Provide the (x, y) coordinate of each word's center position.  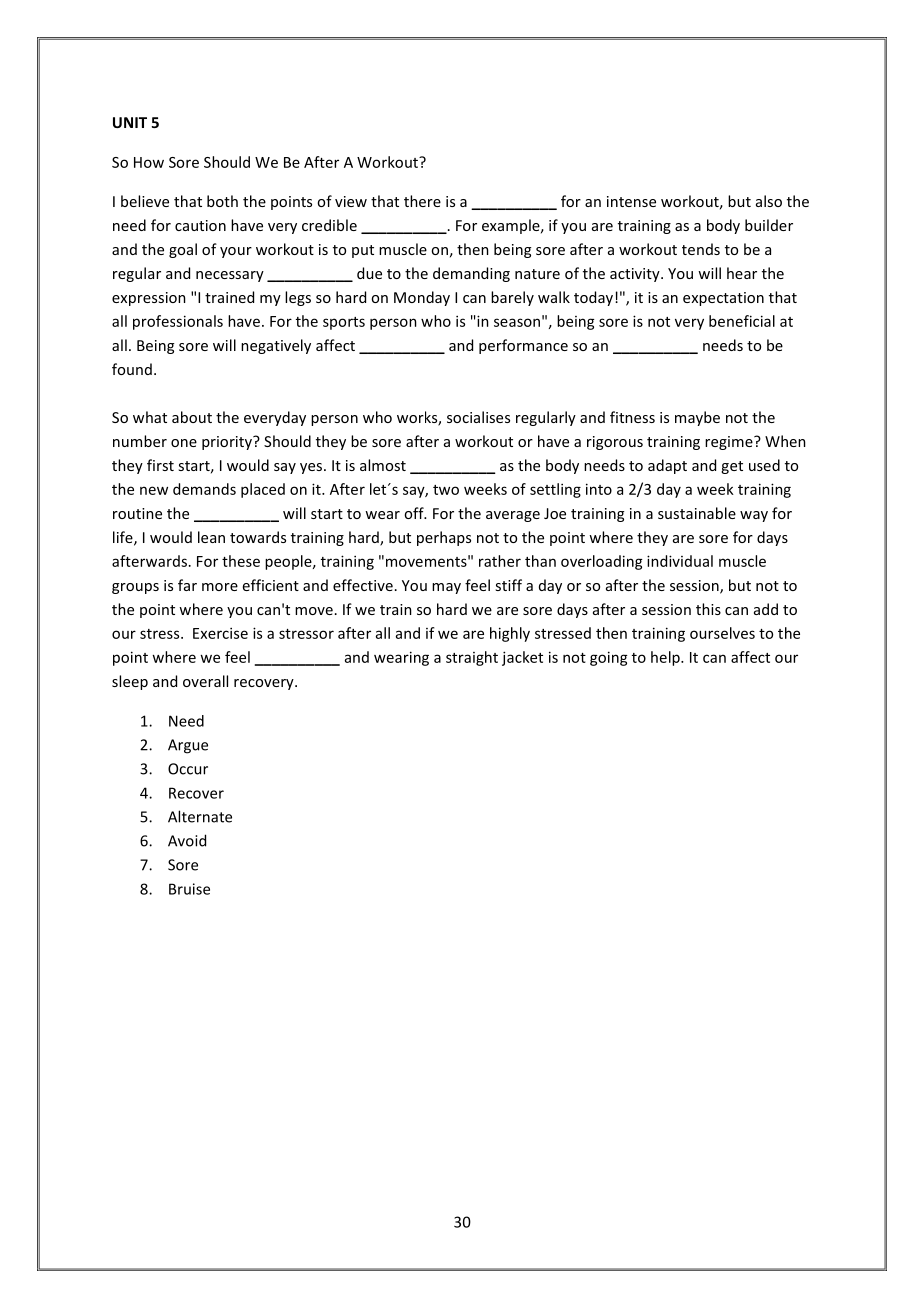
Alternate (200, 816)
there (422, 201)
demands (204, 489)
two (446, 490)
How (149, 162)
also (769, 201)
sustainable (697, 513)
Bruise (189, 889)
